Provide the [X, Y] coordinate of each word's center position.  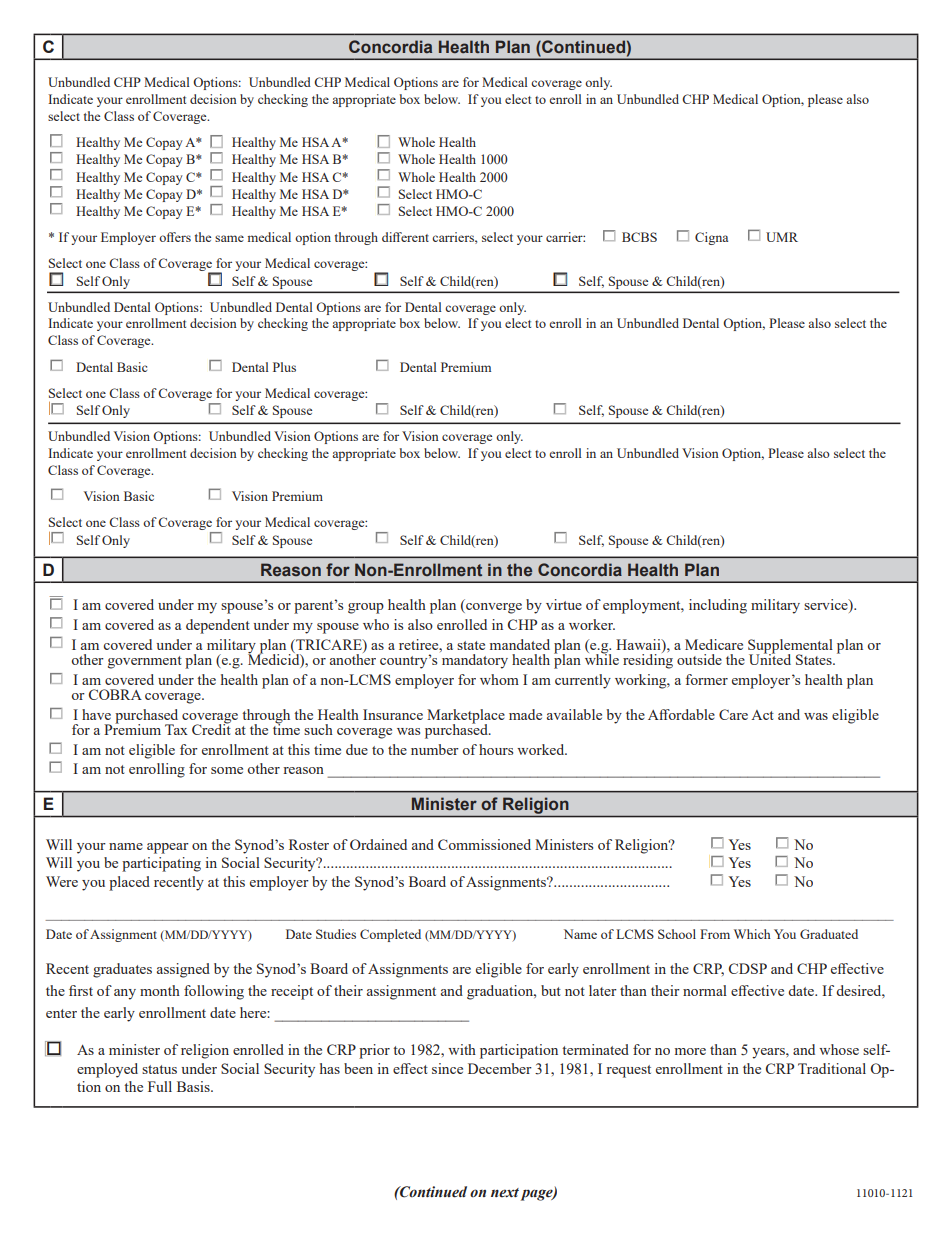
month [160, 990]
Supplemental [790, 647]
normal [705, 990]
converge [493, 608]
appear [168, 848]
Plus [284, 367]
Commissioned [484, 844]
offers [175, 237]
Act [762, 715]
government [145, 662]
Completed [390, 935]
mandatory [475, 661]
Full [160, 1086]
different [405, 237]
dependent [218, 626]
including [718, 606]
